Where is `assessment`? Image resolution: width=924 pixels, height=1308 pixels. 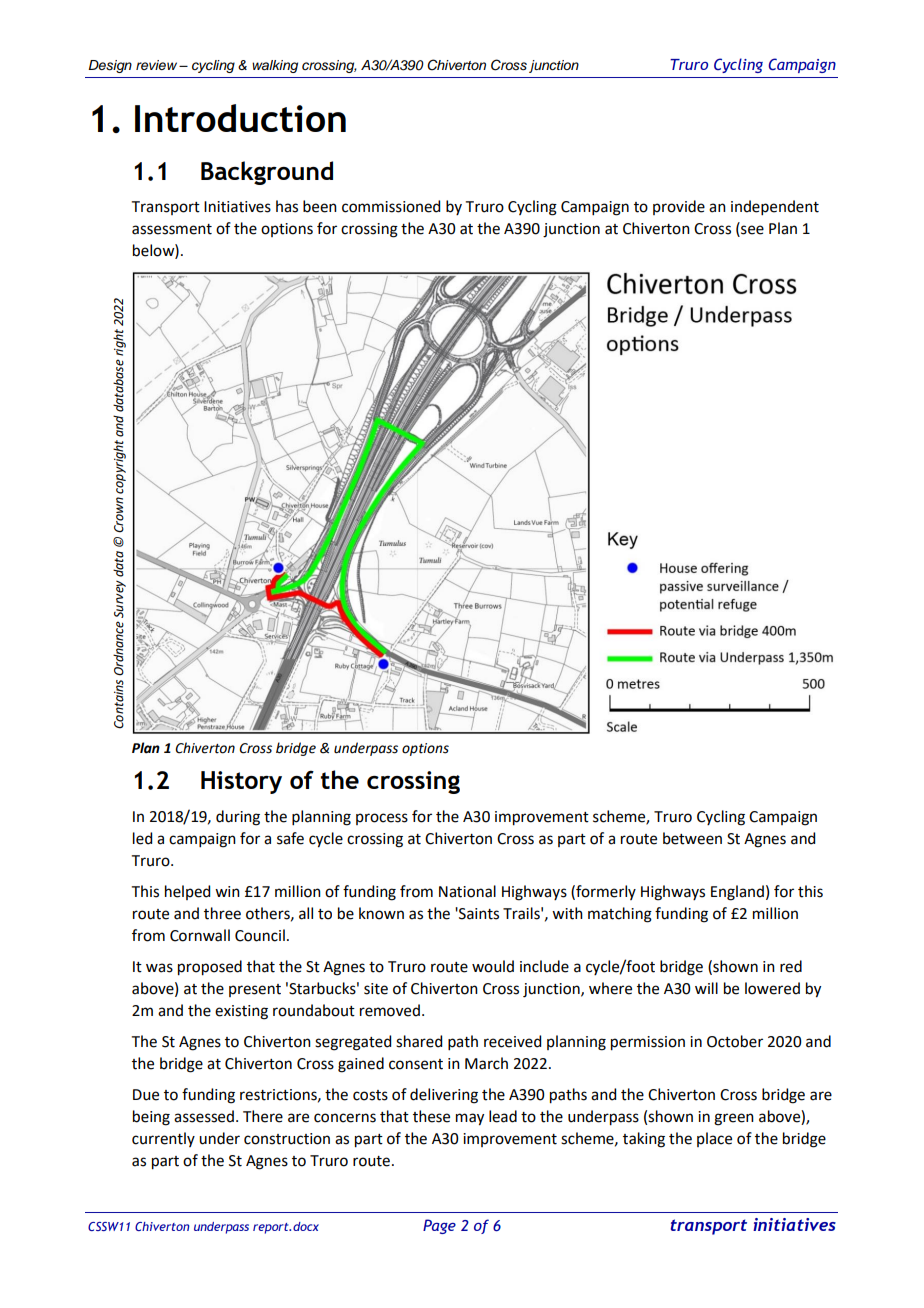 assessment is located at coordinates (172, 229).
